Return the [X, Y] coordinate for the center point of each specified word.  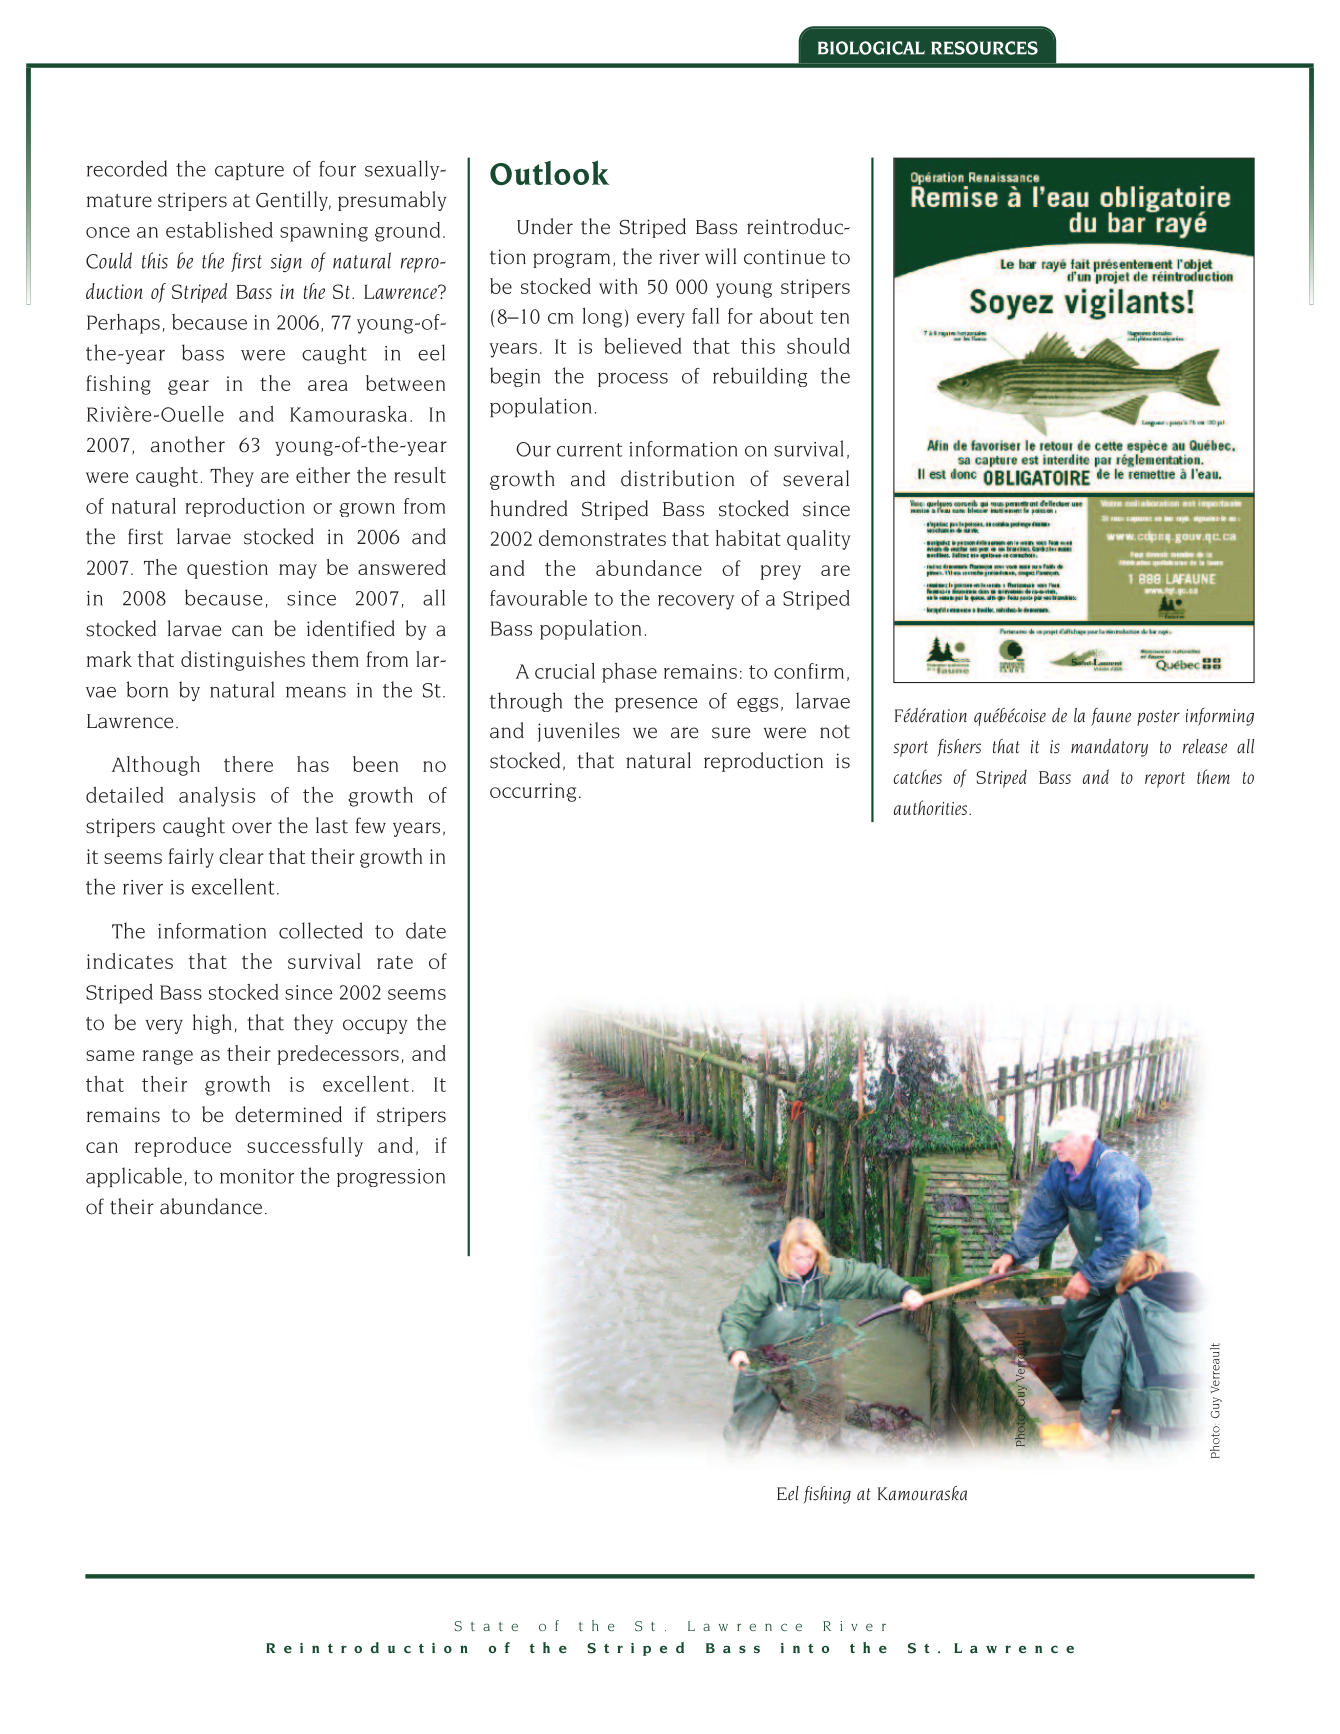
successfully [305, 1147]
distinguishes [243, 661]
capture [249, 171]
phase [629, 673]
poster [1158, 718]
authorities [930, 807]
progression [391, 1178]
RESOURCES [984, 48]
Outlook [550, 172]
